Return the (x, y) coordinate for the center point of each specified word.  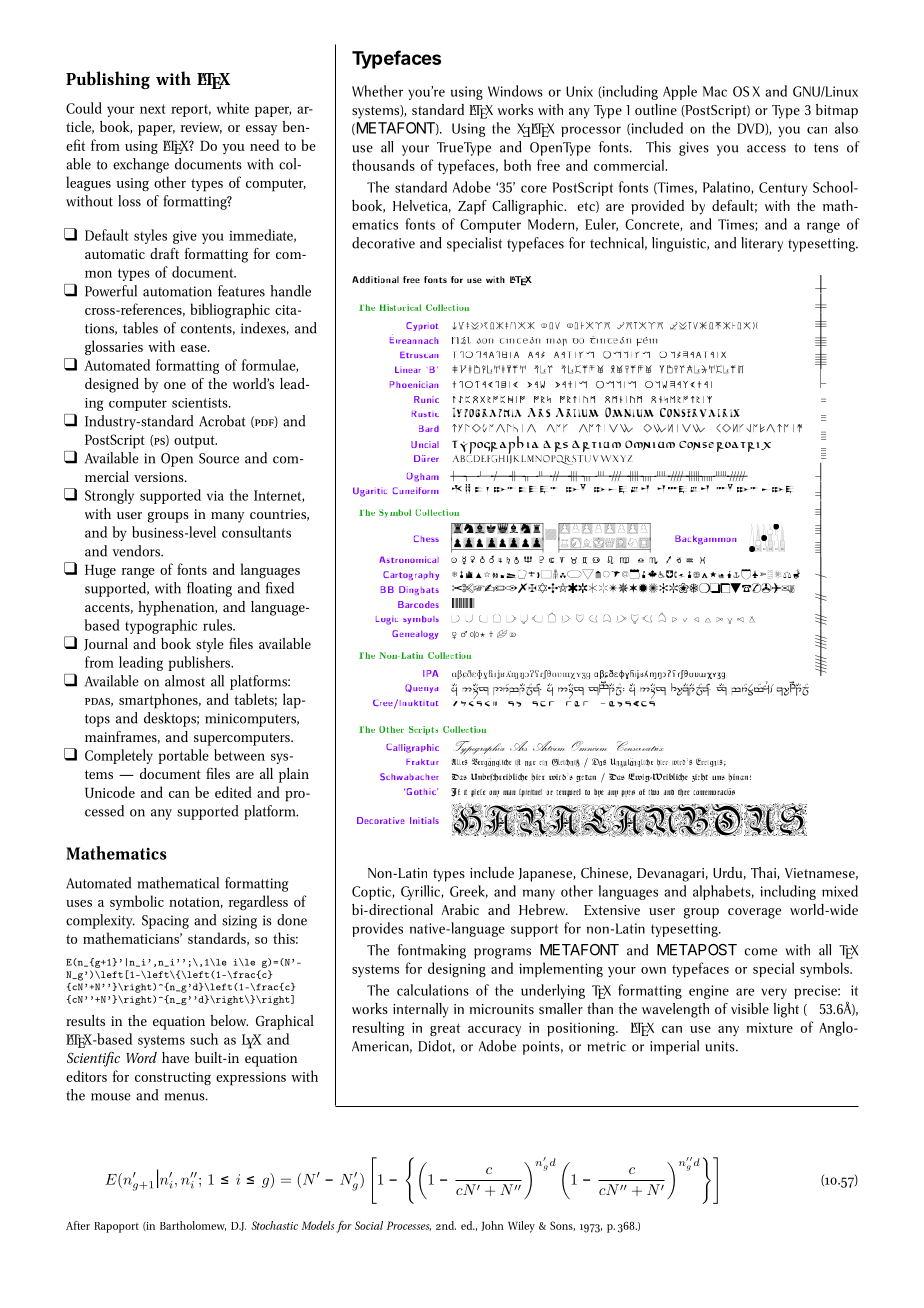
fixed (280, 588)
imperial (674, 1047)
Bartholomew (193, 1226)
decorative (383, 243)
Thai (764, 873)
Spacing (165, 922)
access (766, 149)
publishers (200, 663)
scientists (201, 403)
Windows (515, 91)
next (152, 109)
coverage (754, 913)
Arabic (460, 909)
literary (762, 244)
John (492, 1226)
